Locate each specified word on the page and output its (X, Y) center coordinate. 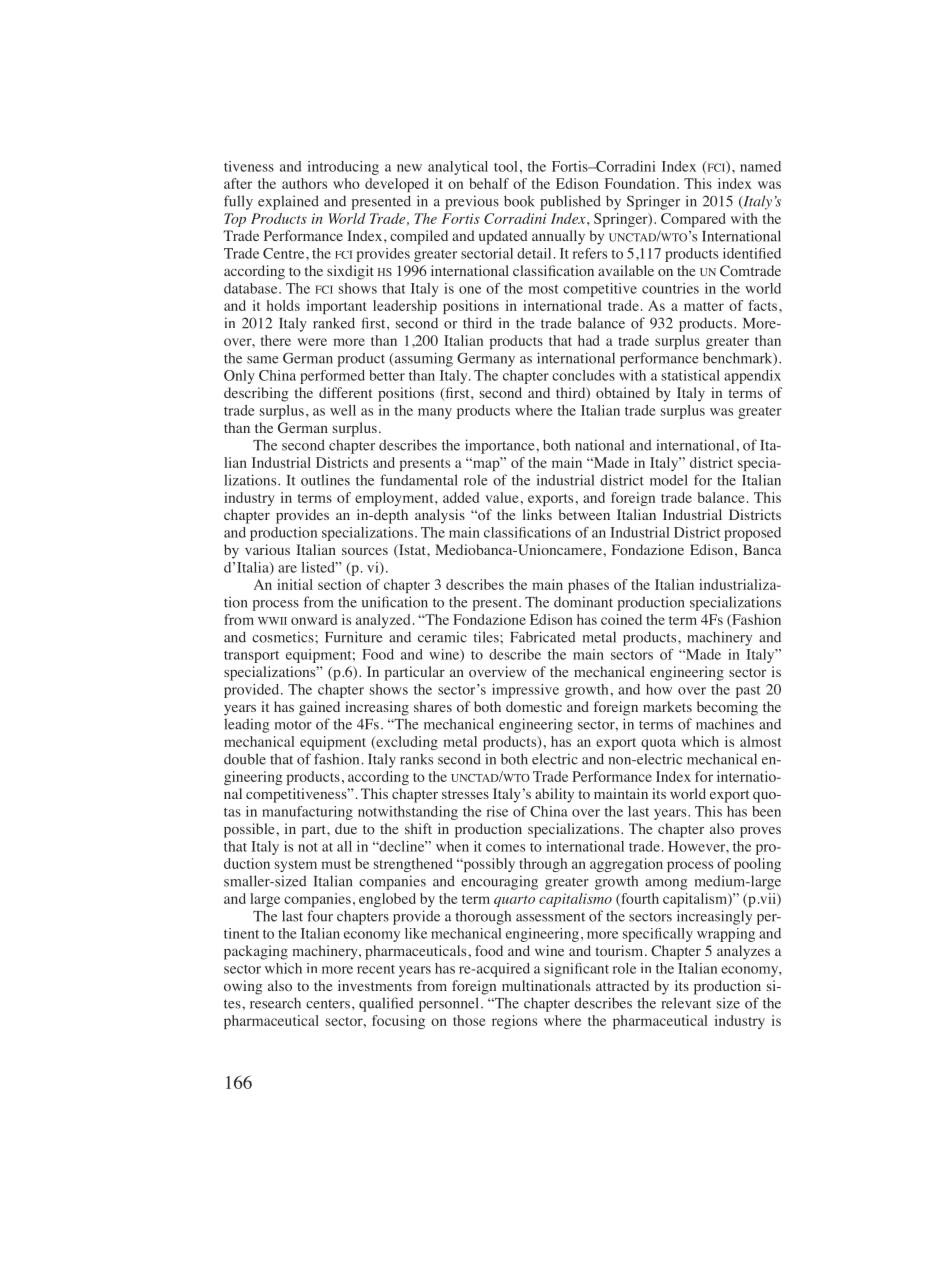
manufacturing (307, 813)
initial (295, 584)
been (766, 811)
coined (621, 619)
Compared (693, 220)
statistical (691, 375)
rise (497, 811)
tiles (487, 637)
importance (501, 446)
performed (332, 377)
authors (304, 183)
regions (514, 1022)
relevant (686, 1003)
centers (328, 1004)
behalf (489, 183)
